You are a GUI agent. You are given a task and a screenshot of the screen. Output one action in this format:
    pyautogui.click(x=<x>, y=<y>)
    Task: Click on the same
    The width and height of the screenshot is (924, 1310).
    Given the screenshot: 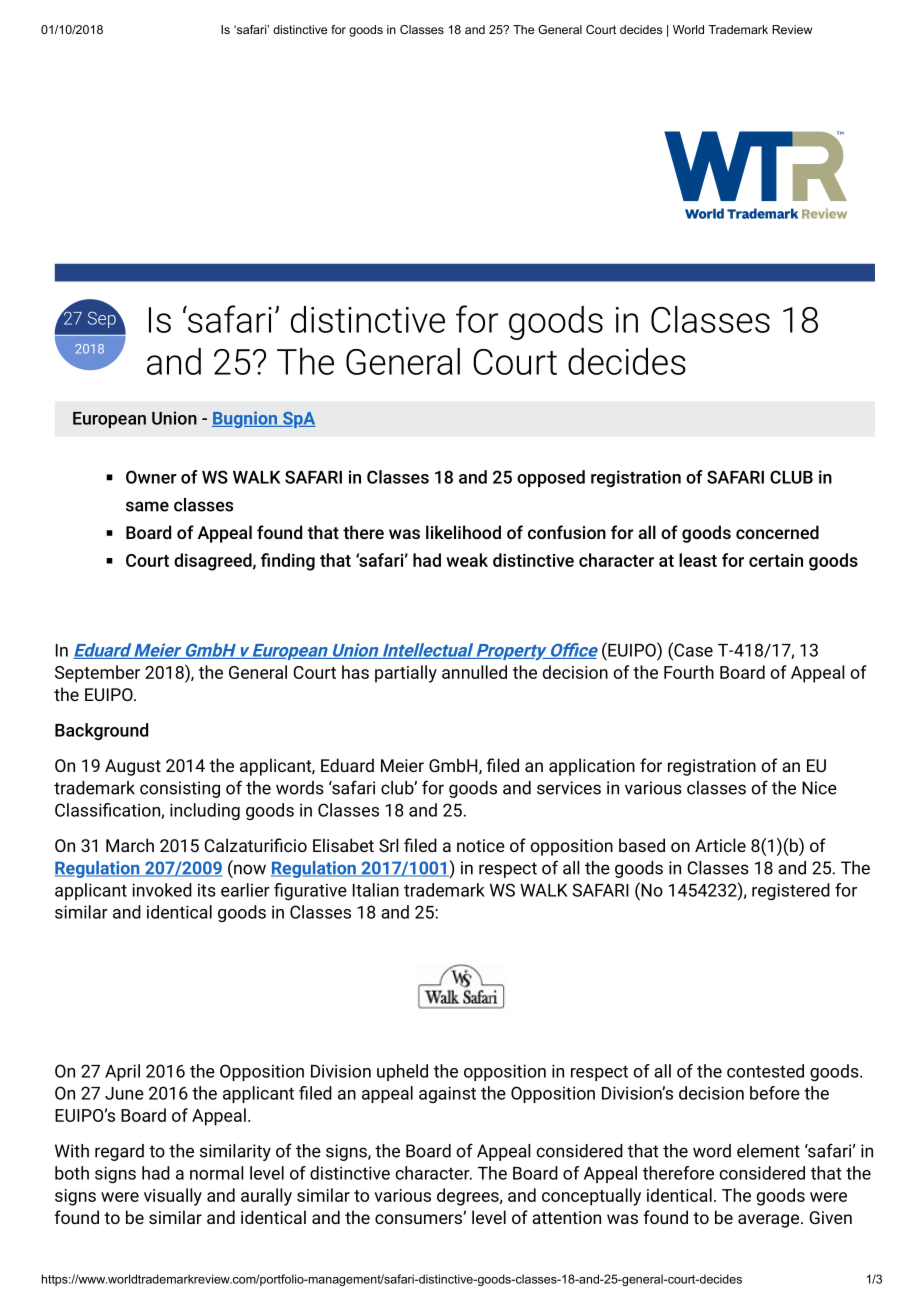 What is the action you would take?
    pyautogui.click(x=147, y=506)
